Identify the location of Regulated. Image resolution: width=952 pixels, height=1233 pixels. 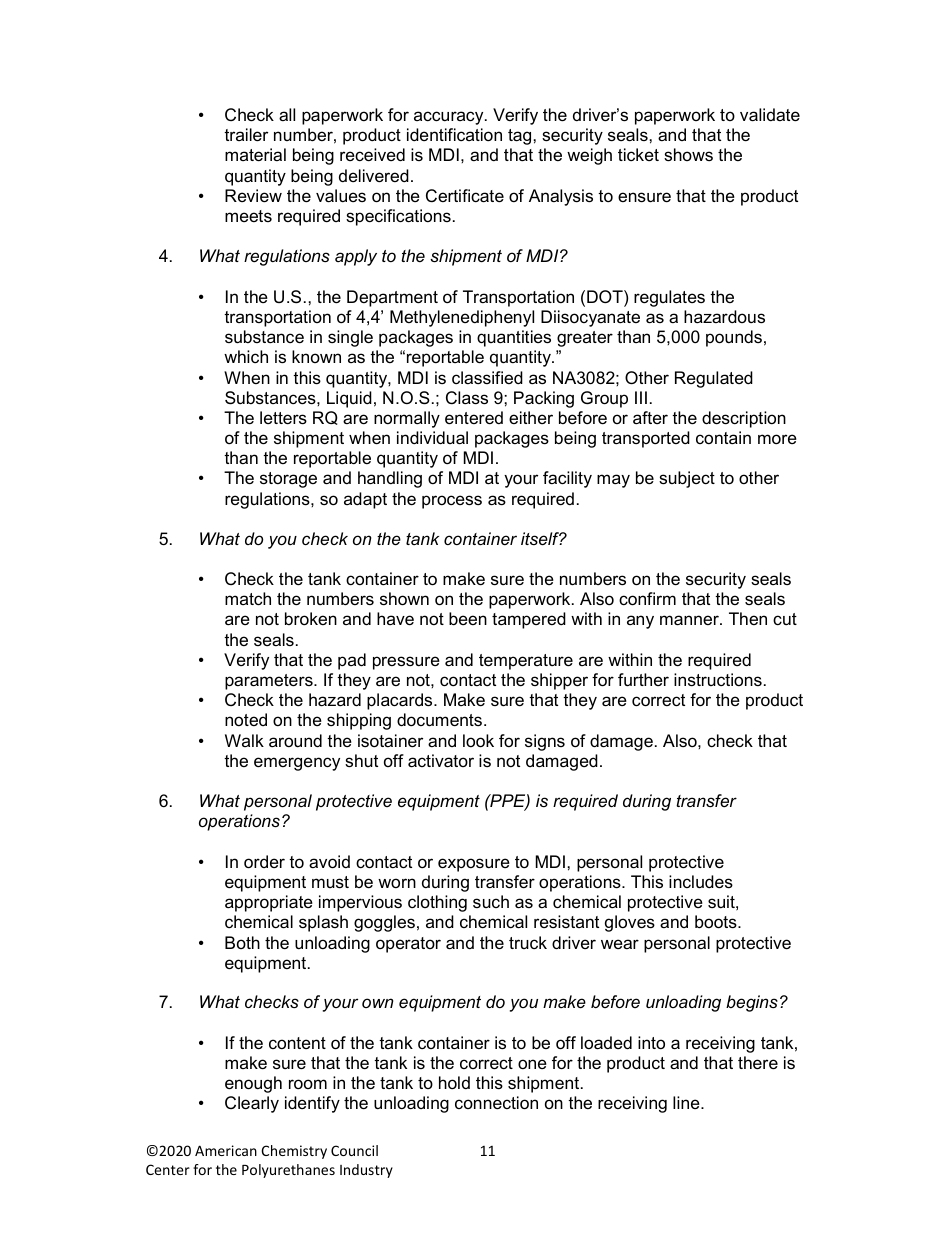
(714, 379).
